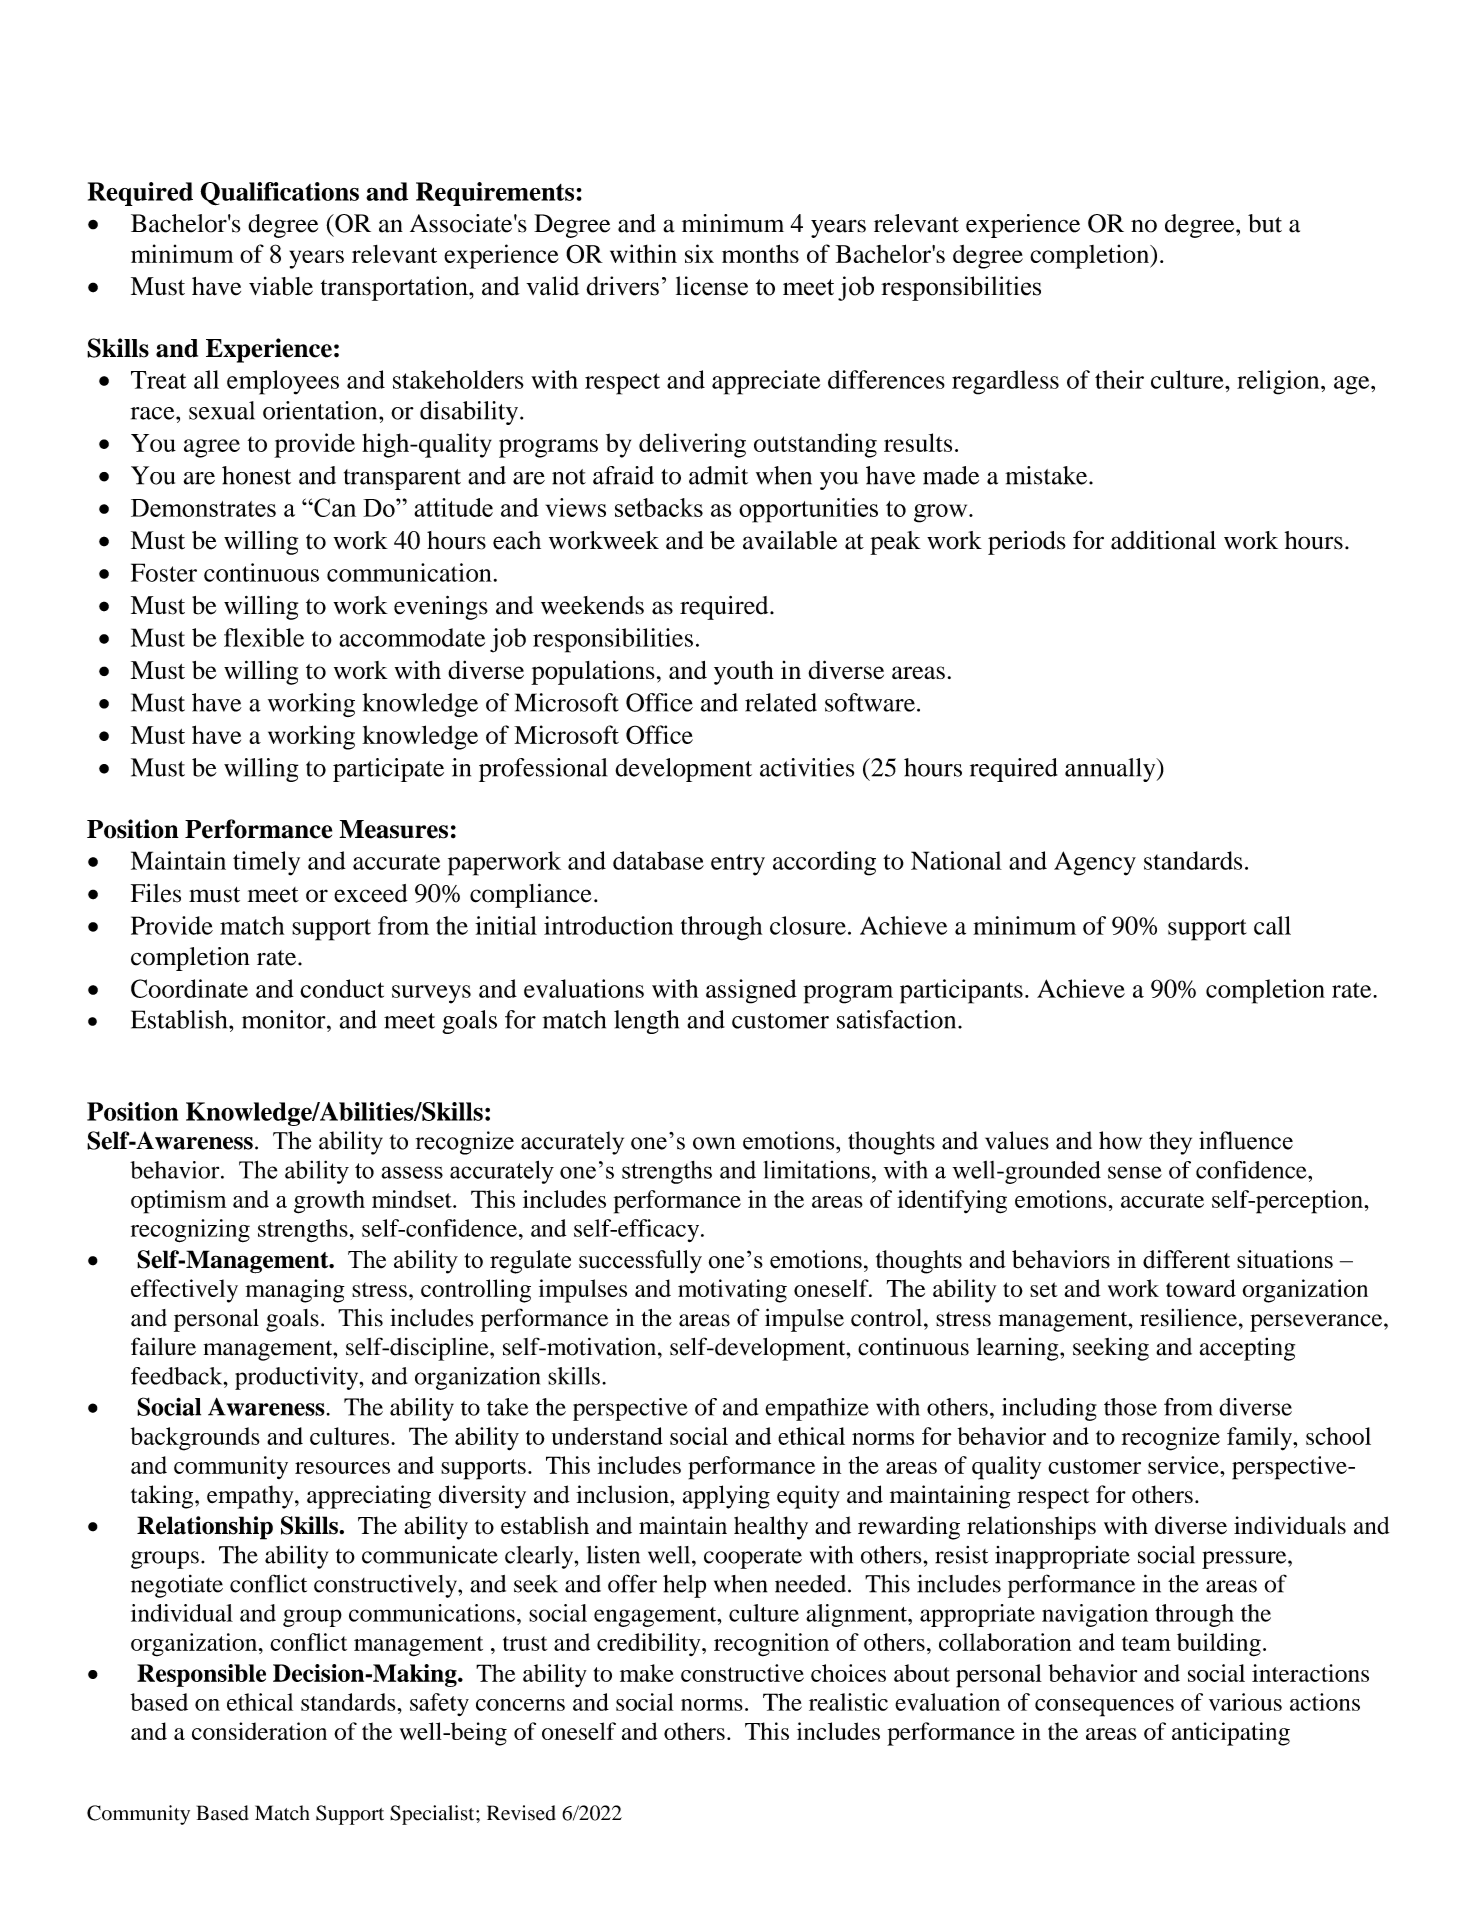 This image has height=1912, width=1478. I want to click on empathize, so click(817, 1409).
